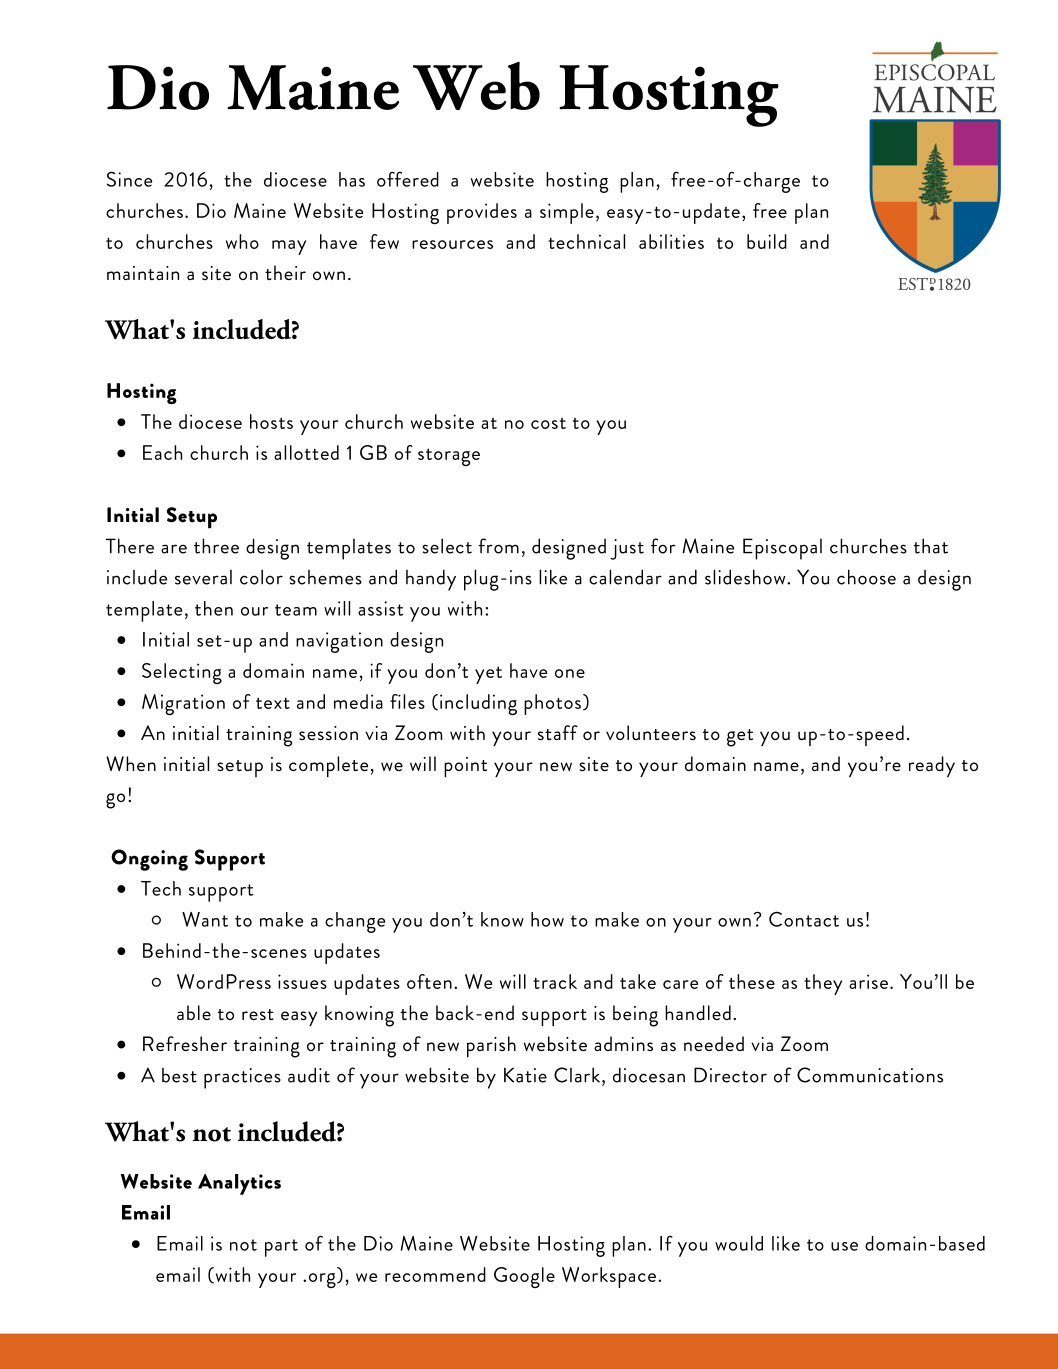  What do you see at coordinates (558, 732) in the page?
I see `staff` at bounding box center [558, 732].
